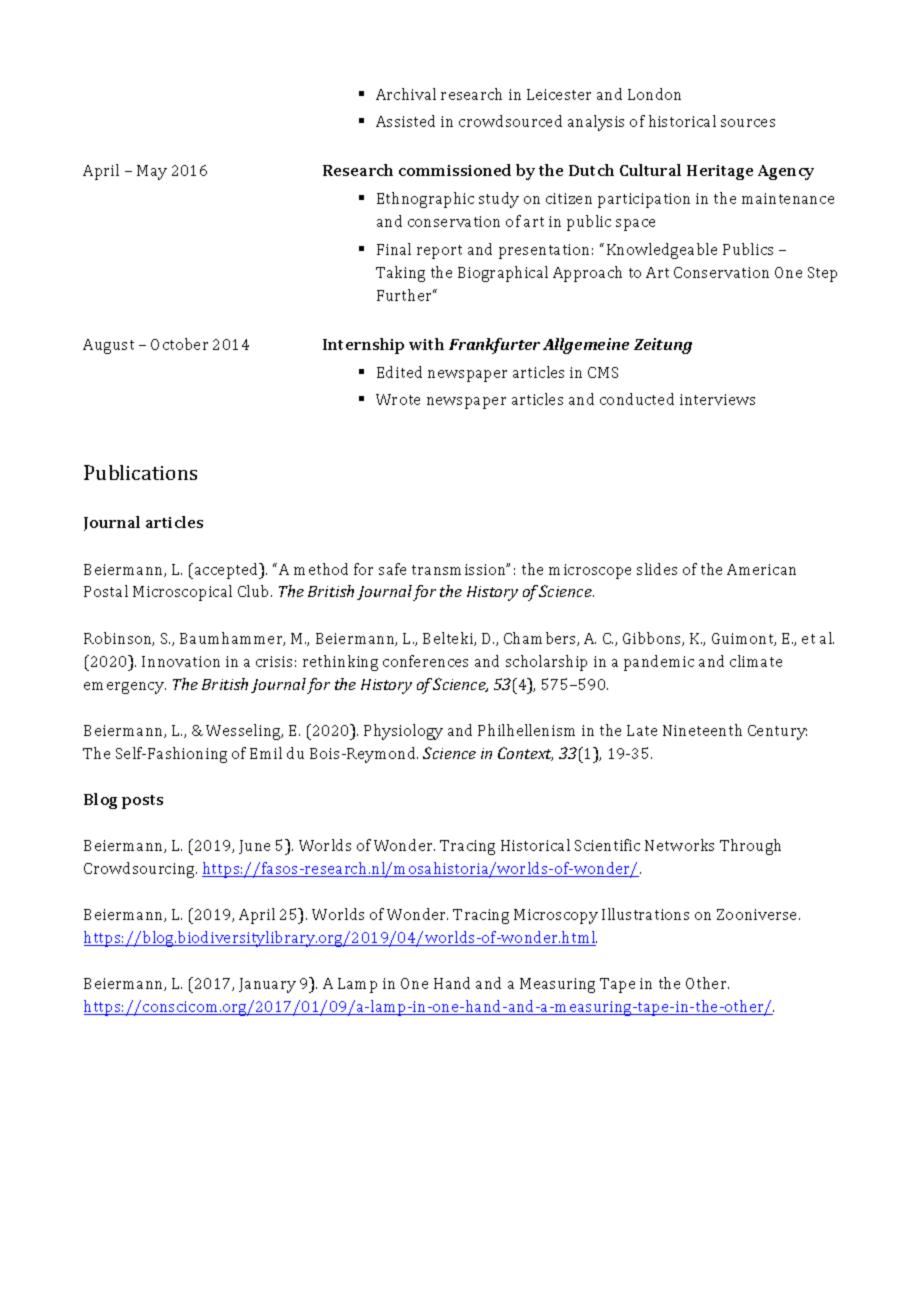 This document has height=1308, width=924. Describe the element at coordinates (510, 121) in the document. I see `crowdsourced` at that location.
